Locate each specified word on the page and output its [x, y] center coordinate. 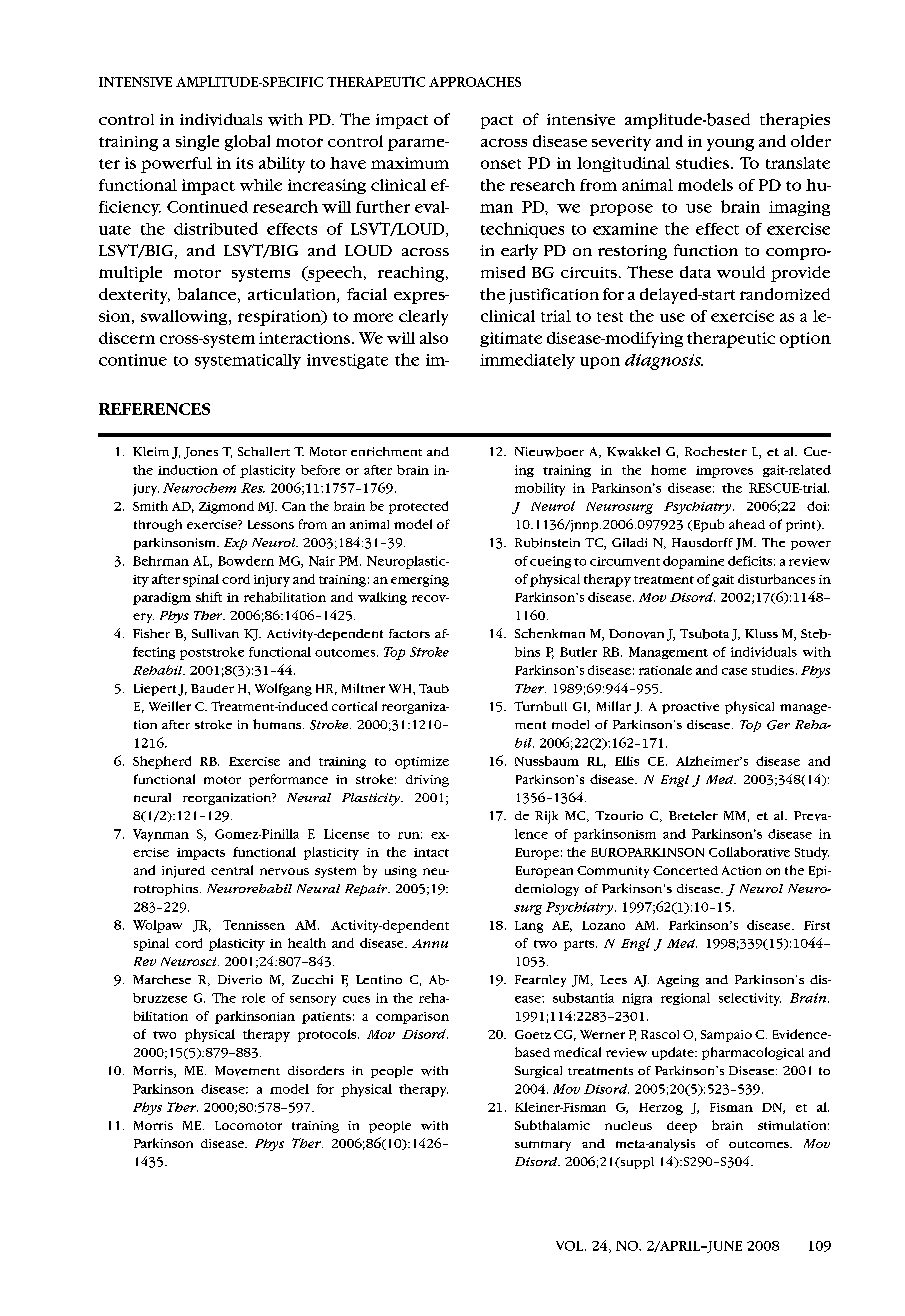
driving [427, 781]
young [730, 145]
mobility [540, 489]
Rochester [716, 451]
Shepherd [162, 762]
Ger [778, 725]
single [197, 143]
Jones [201, 453]
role [253, 998]
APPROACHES [475, 82]
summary [543, 1146]
